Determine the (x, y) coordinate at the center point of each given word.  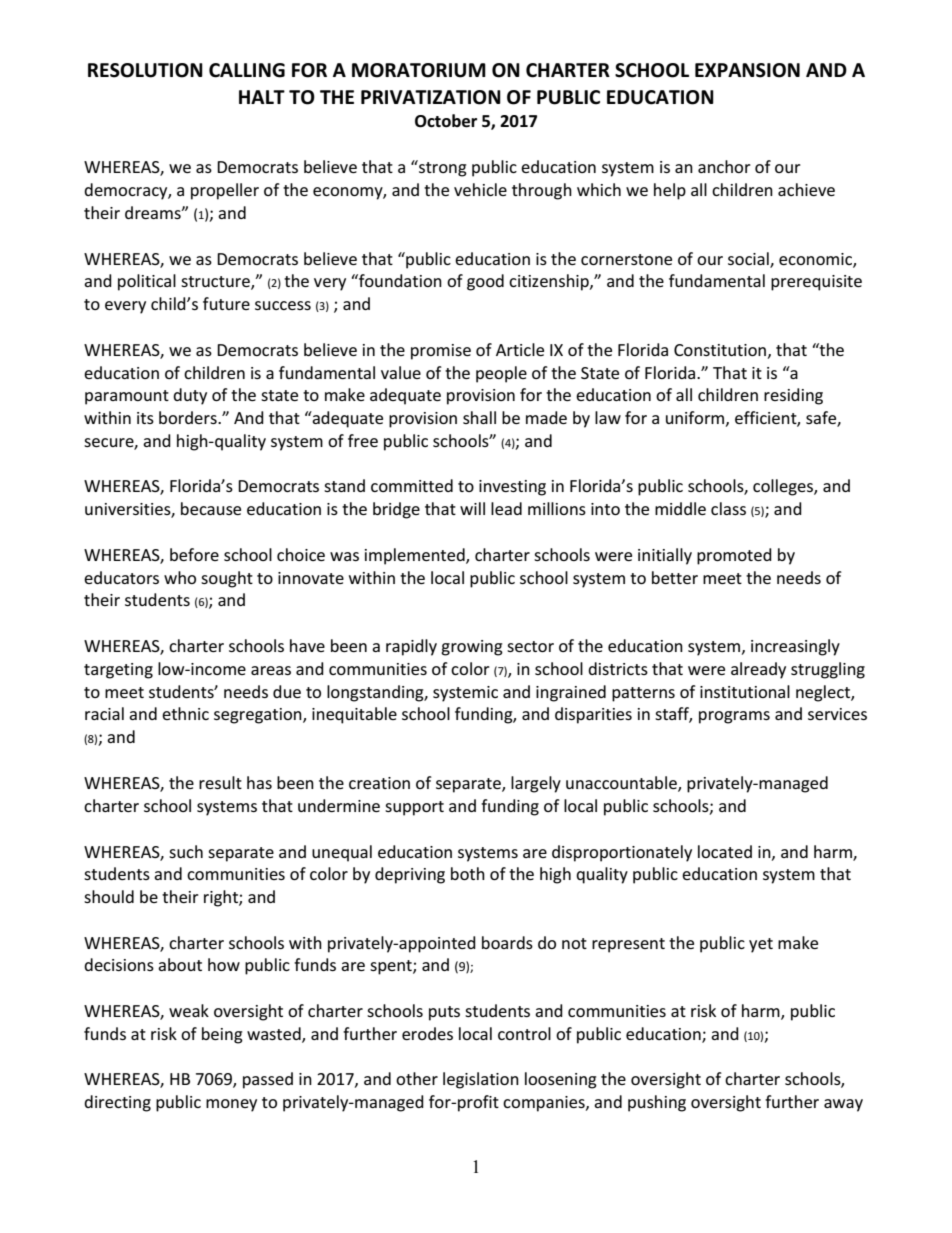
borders (189, 417)
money (231, 1105)
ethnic (185, 713)
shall (479, 417)
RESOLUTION (145, 70)
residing (793, 396)
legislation (481, 1080)
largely (536, 784)
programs (734, 717)
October (446, 121)
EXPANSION (747, 70)
